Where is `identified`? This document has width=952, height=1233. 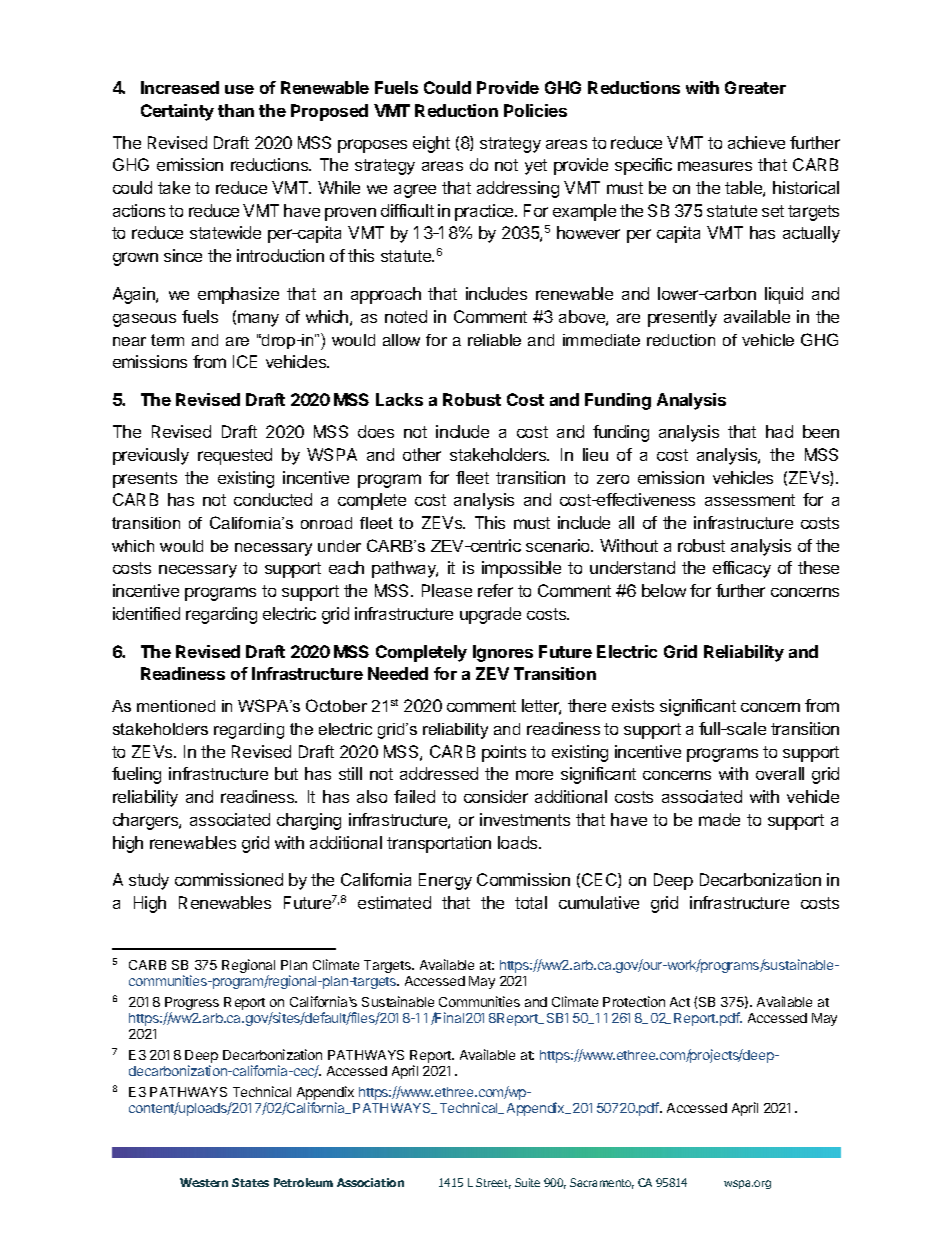 identified is located at coordinates (146, 613).
